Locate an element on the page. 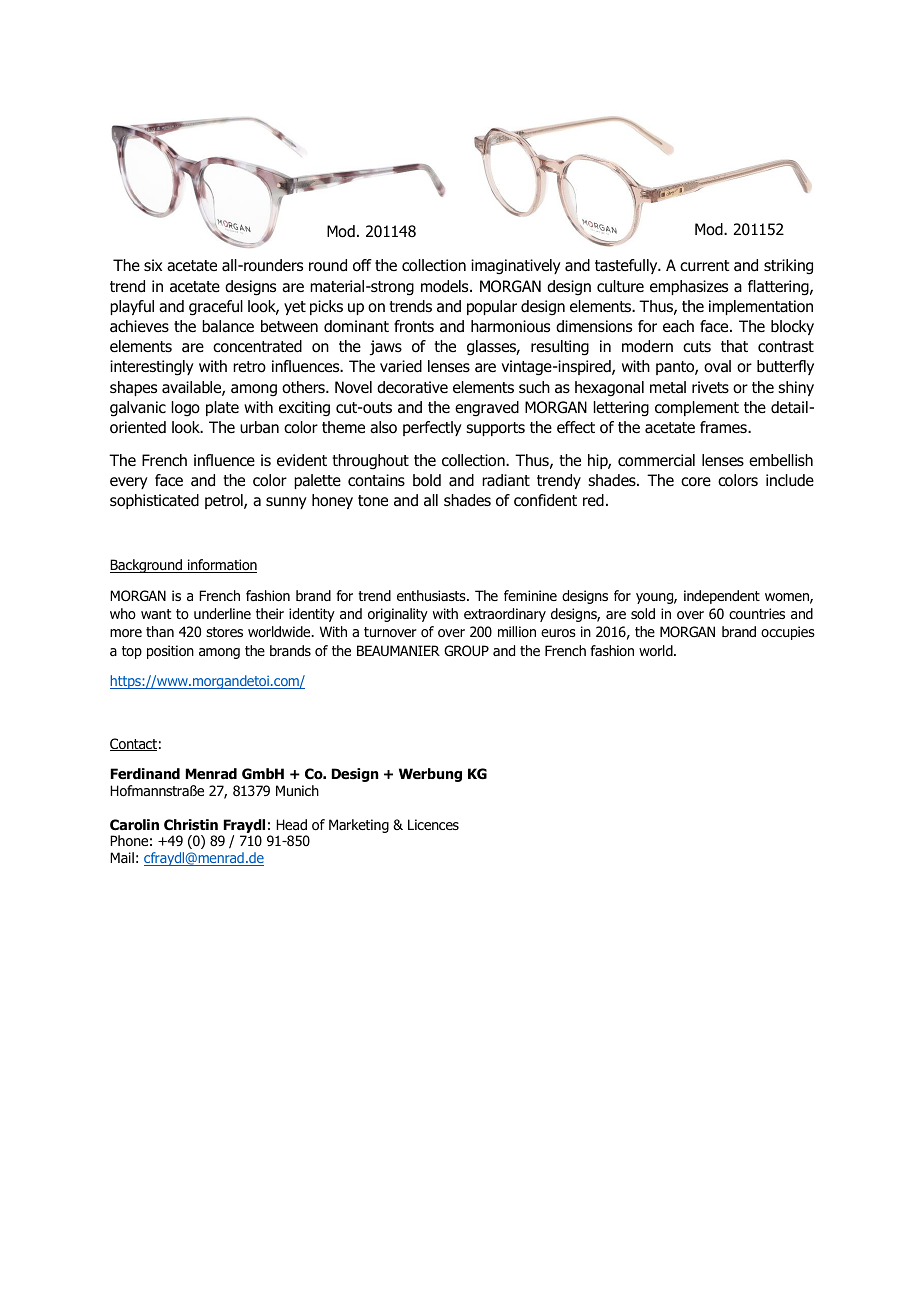  models is located at coordinates (446, 286).
